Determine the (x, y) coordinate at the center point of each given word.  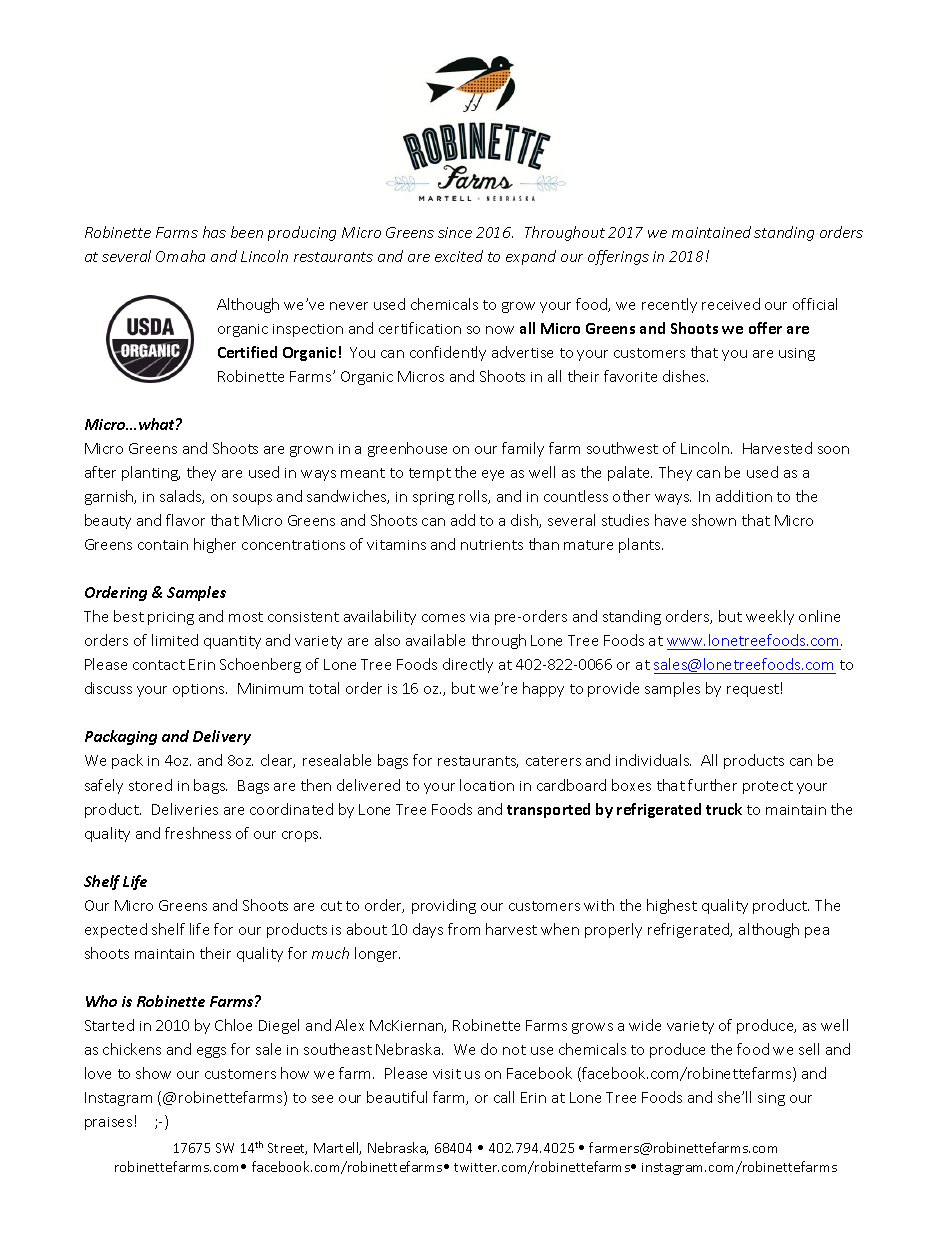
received (731, 304)
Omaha (180, 256)
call (504, 1097)
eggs (211, 1052)
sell (809, 1049)
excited (459, 256)
